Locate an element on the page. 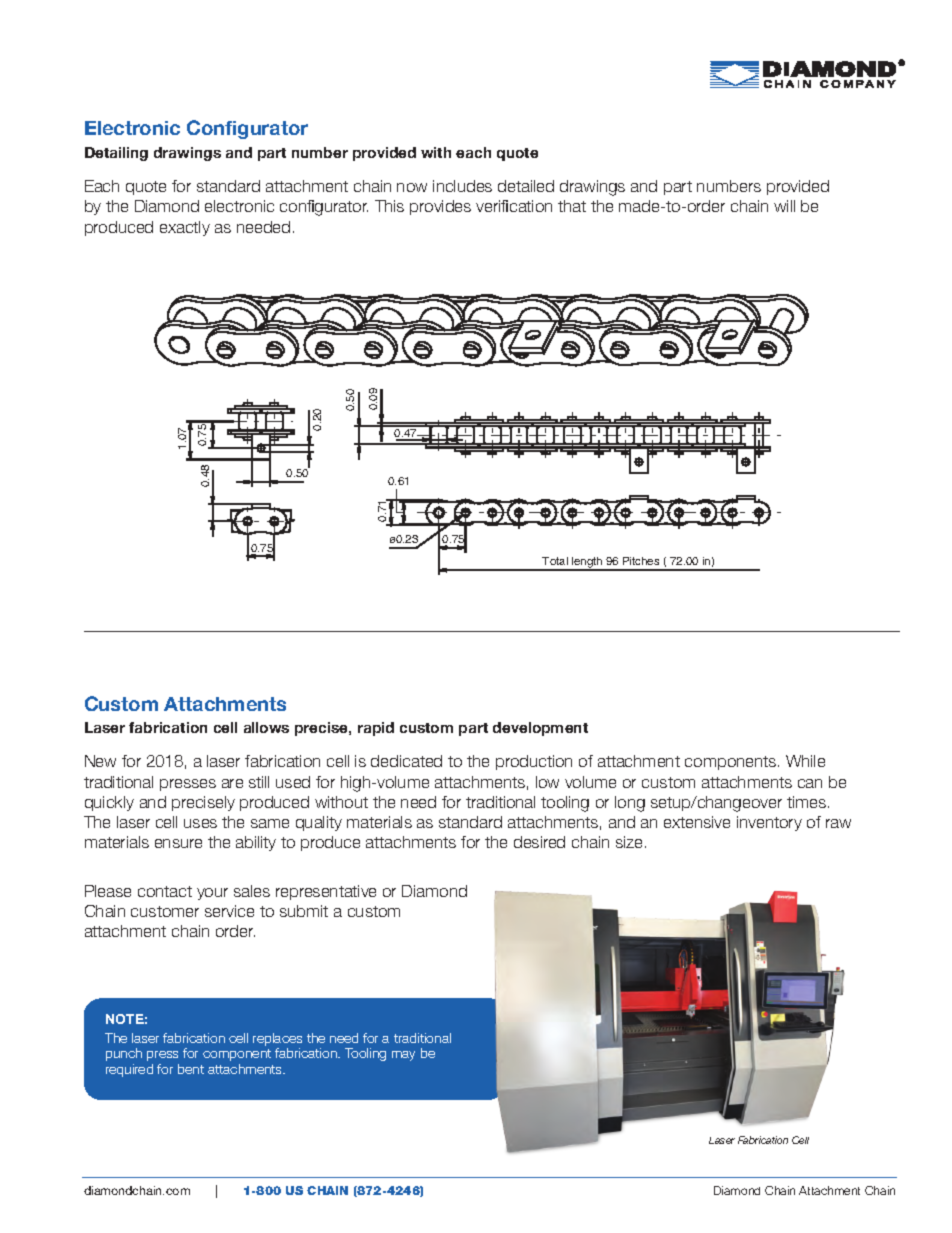 This image has width=952, height=1233. that is located at coordinates (572, 206).
